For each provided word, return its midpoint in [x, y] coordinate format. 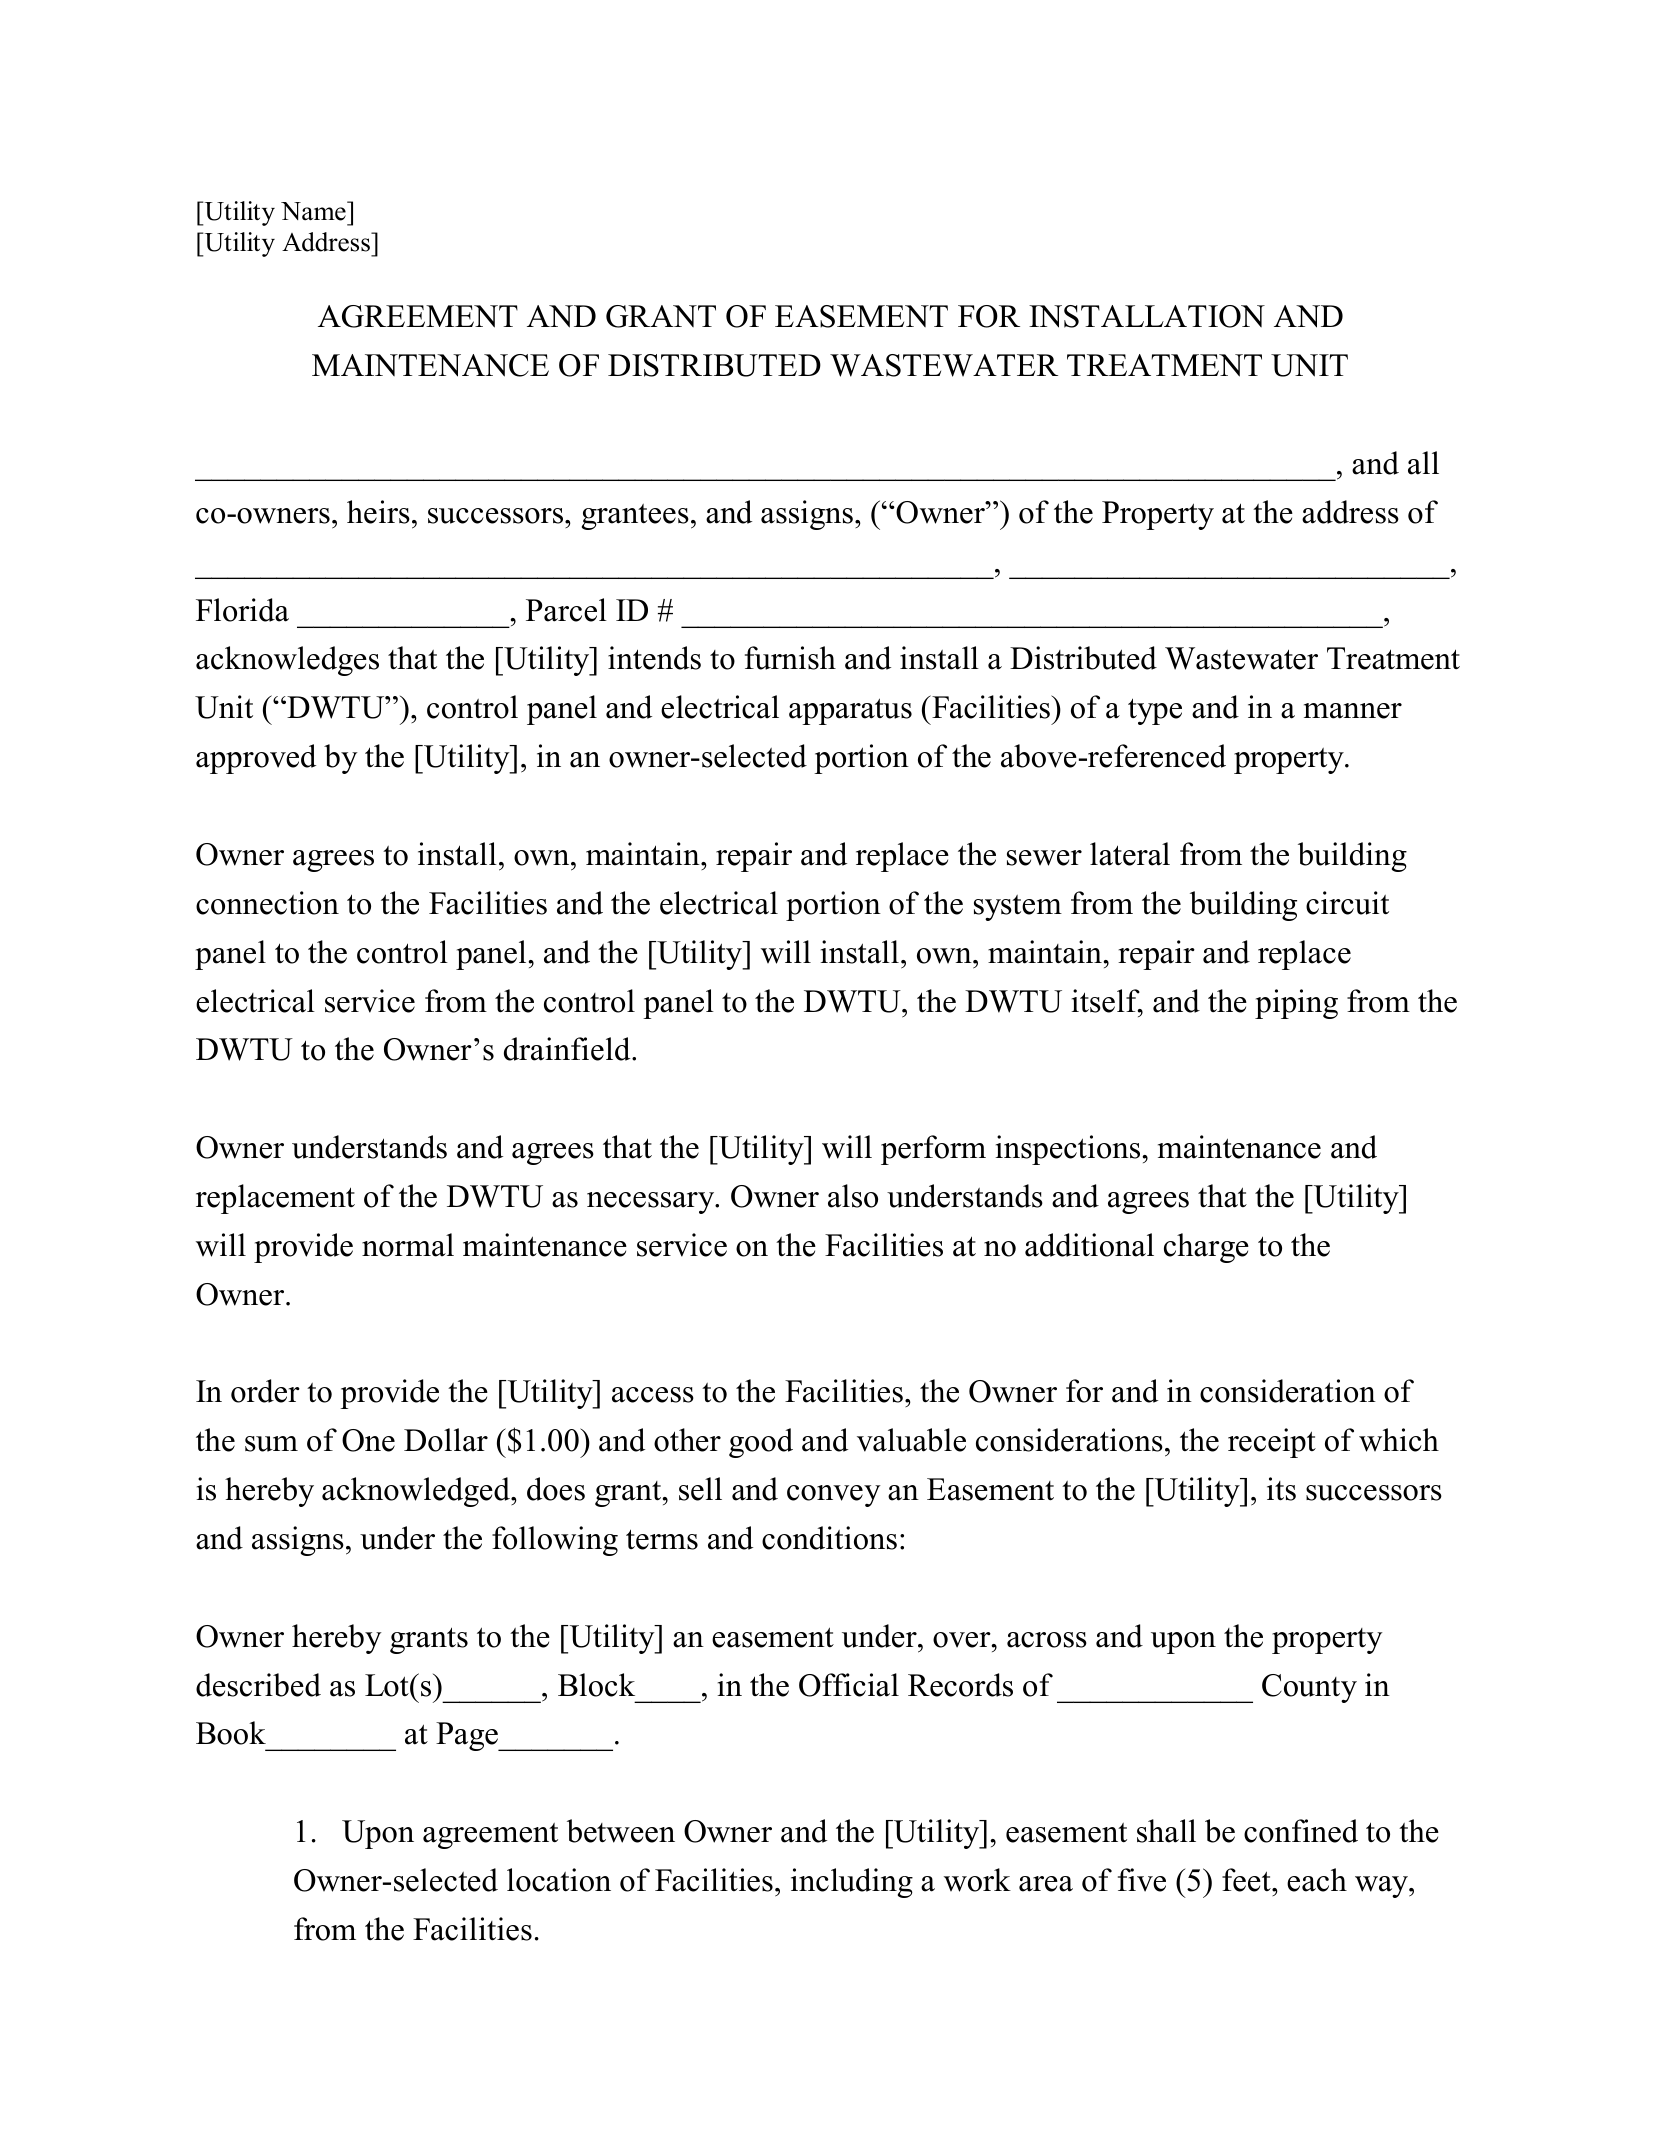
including [852, 1883]
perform [933, 1150]
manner [1353, 711]
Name [314, 211]
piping [1296, 1004]
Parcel [566, 610]
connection [267, 903]
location [559, 1880]
